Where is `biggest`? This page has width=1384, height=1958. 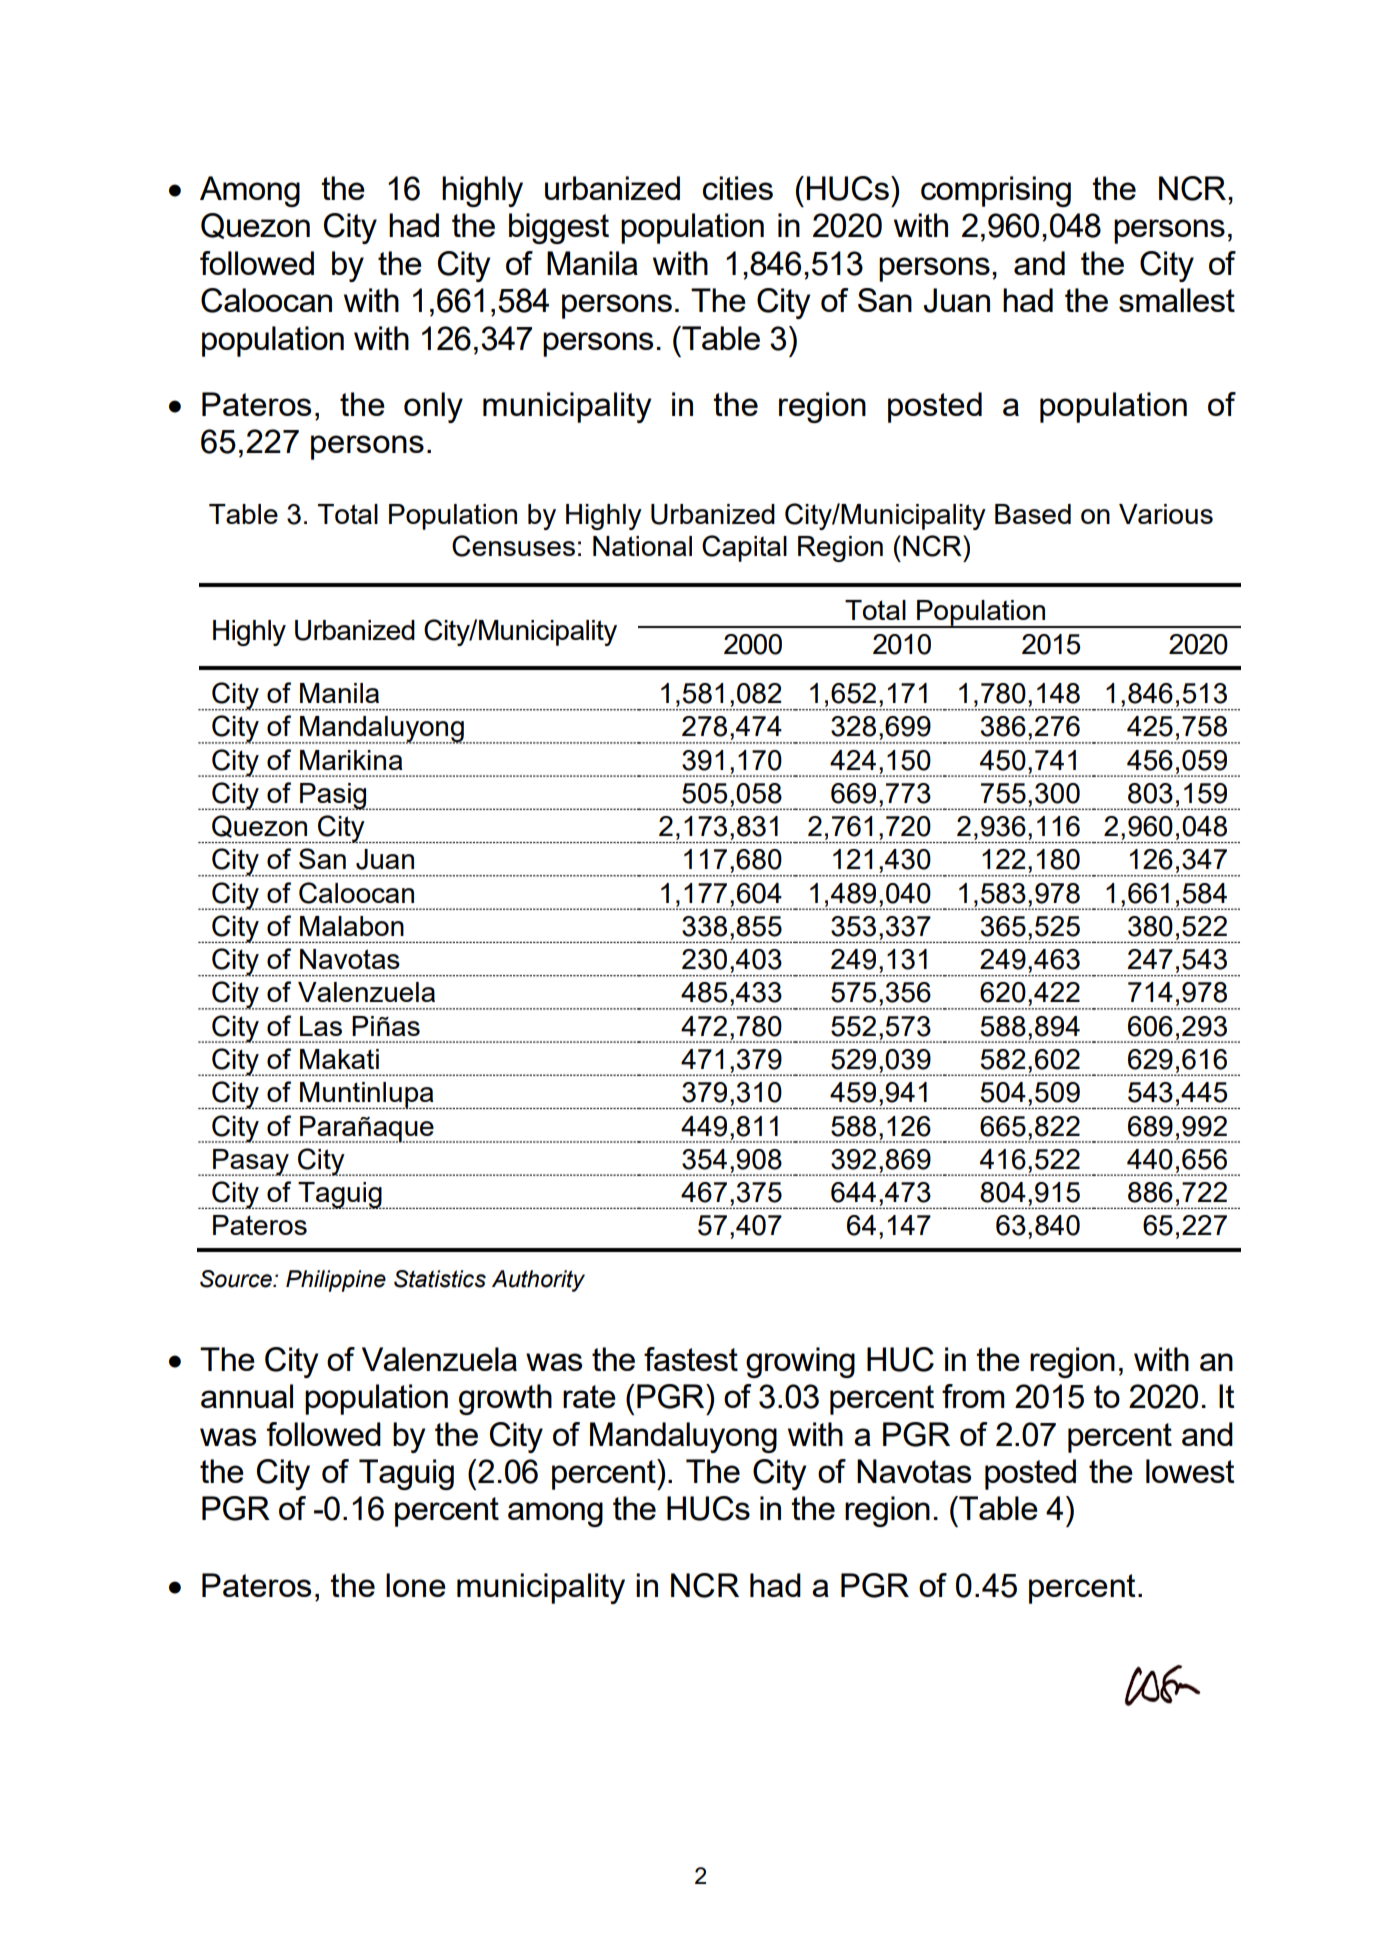 biggest is located at coordinates (559, 228).
